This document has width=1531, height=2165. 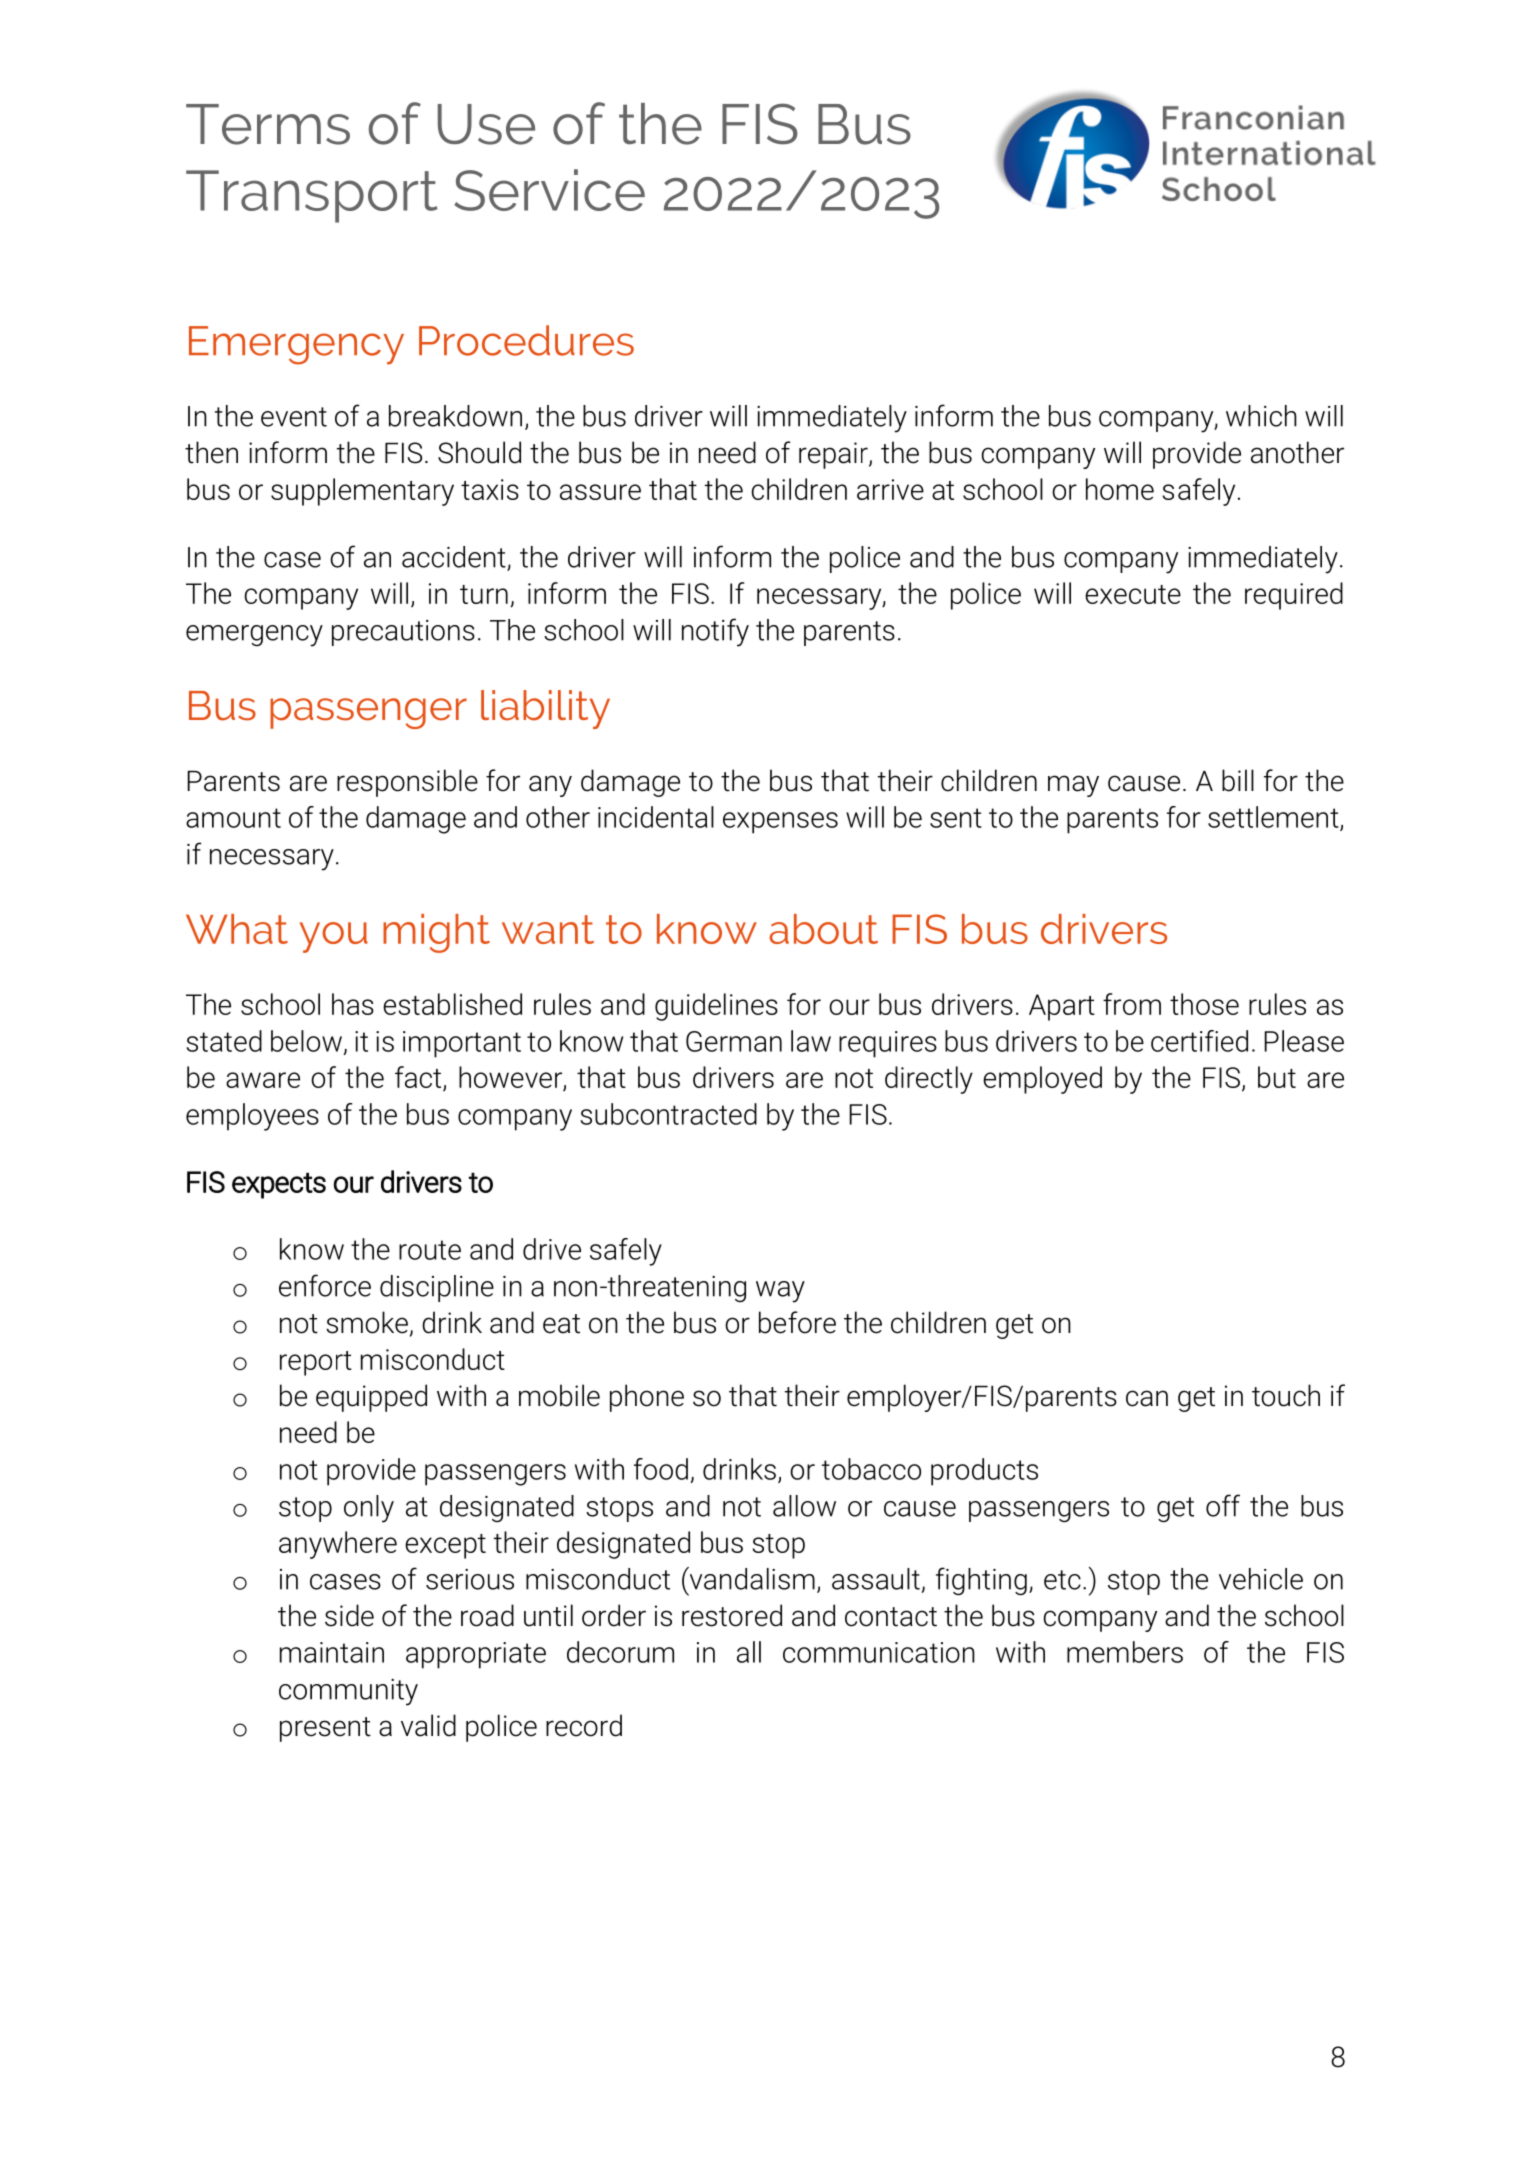 What do you see at coordinates (348, 1692) in the document?
I see `community` at bounding box center [348, 1692].
